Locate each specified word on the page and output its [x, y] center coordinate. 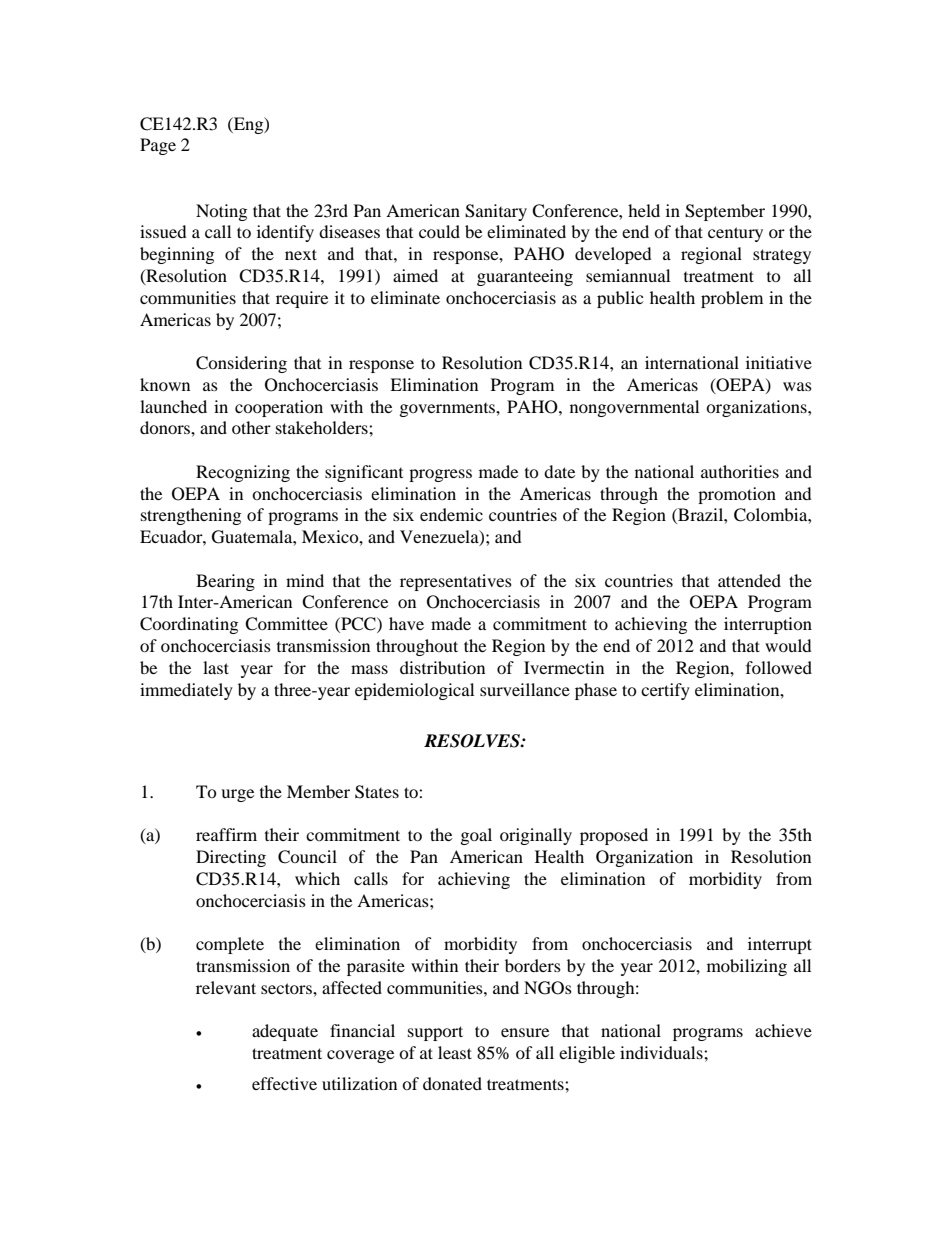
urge [237, 795]
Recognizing [243, 473]
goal [476, 836]
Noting [221, 212]
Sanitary [496, 212]
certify [665, 691]
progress [440, 475]
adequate [285, 1032]
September [725, 212]
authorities [740, 471]
